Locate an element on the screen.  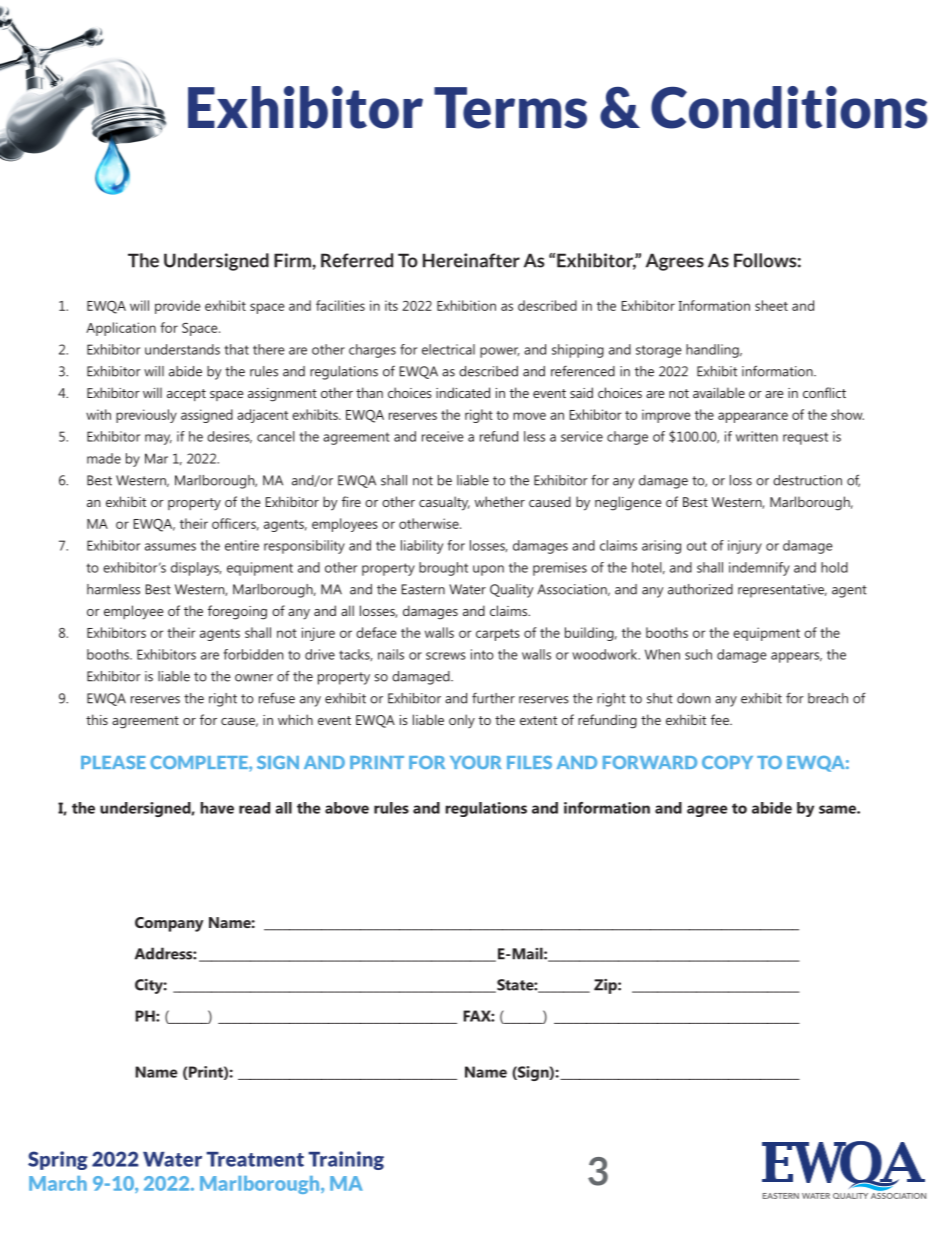
destruction is located at coordinates (807, 480).
